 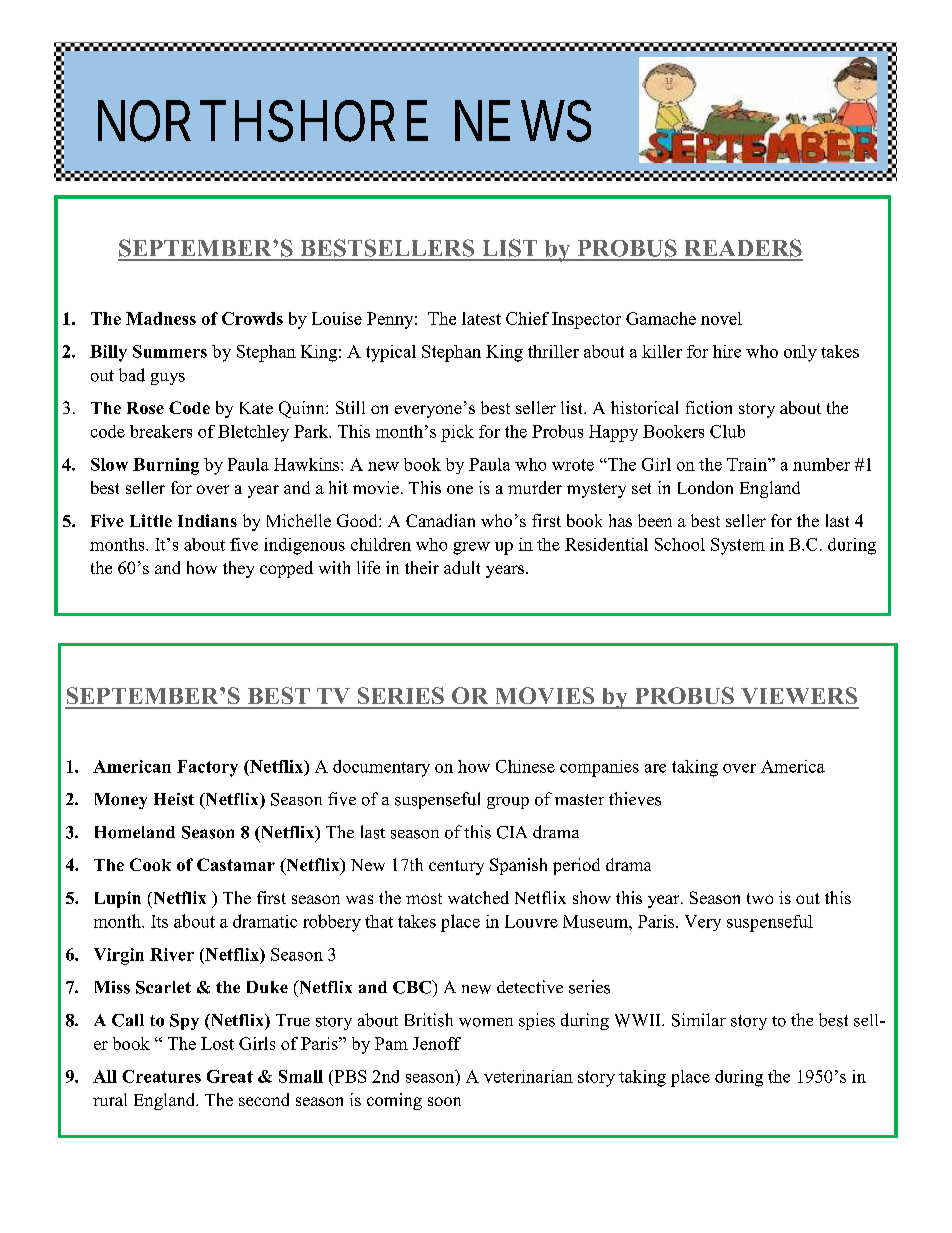 I want to click on Similar, so click(x=699, y=1020).
